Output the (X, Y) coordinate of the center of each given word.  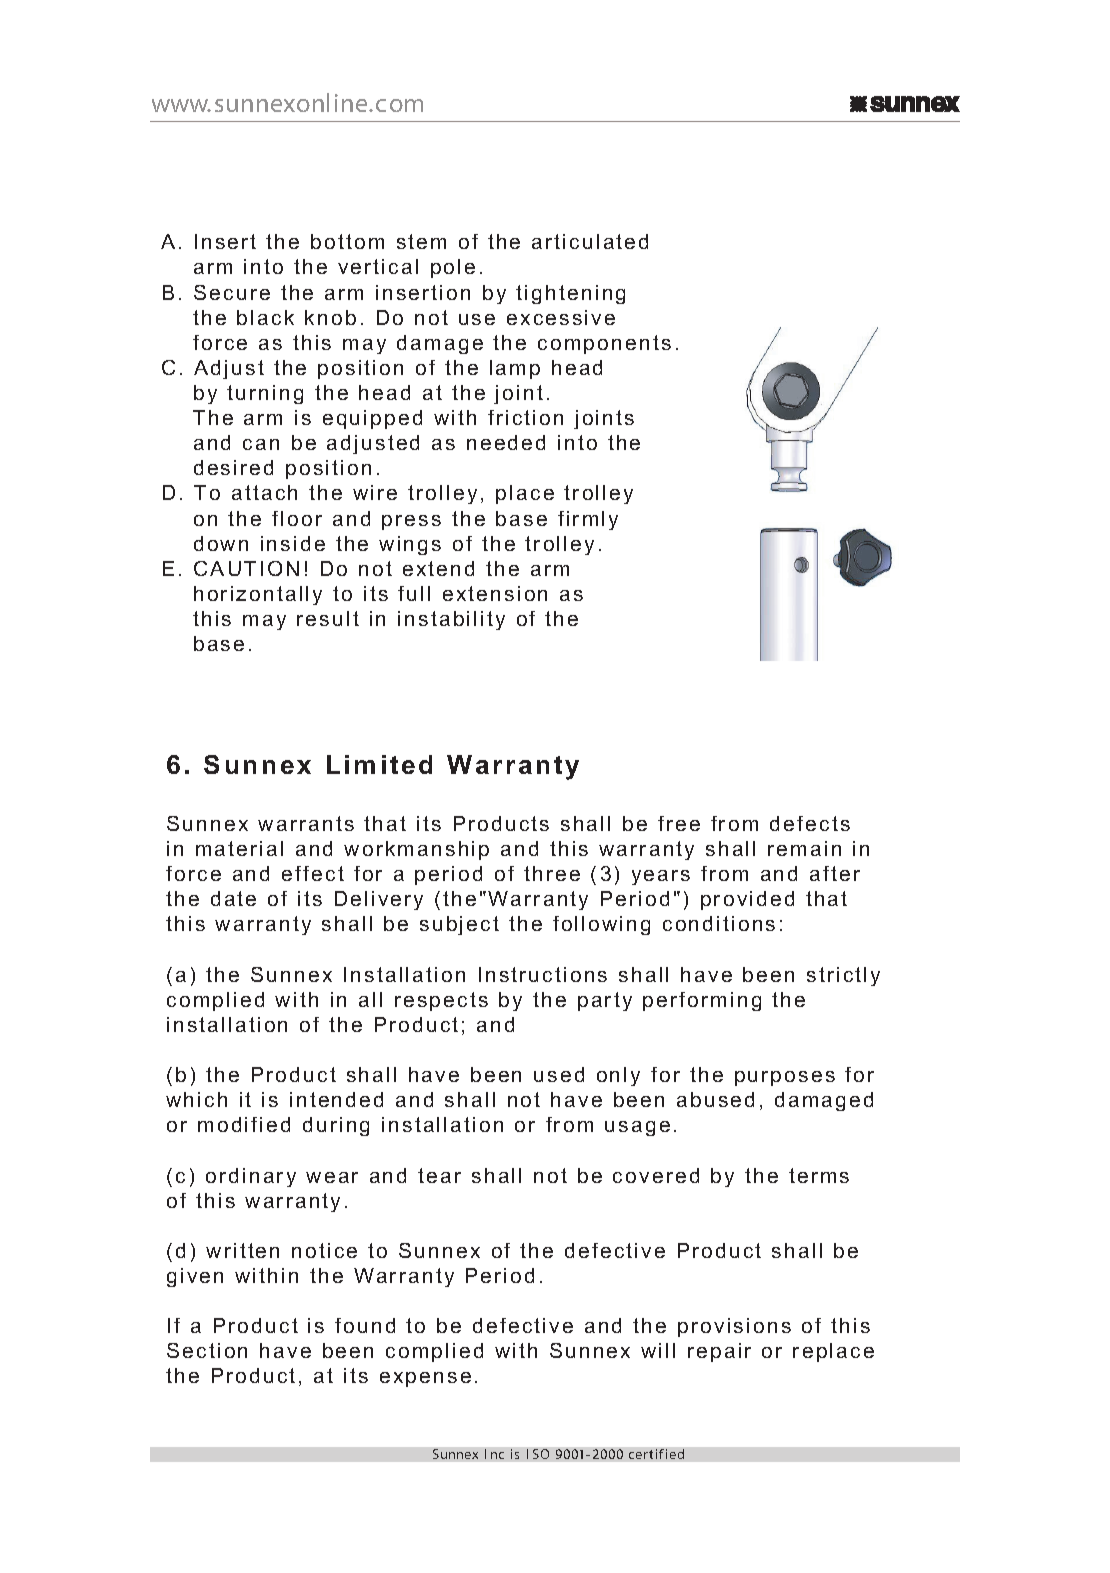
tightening (570, 294)
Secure (232, 292)
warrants (306, 823)
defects (810, 823)
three (552, 873)
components (604, 344)
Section (207, 1350)
